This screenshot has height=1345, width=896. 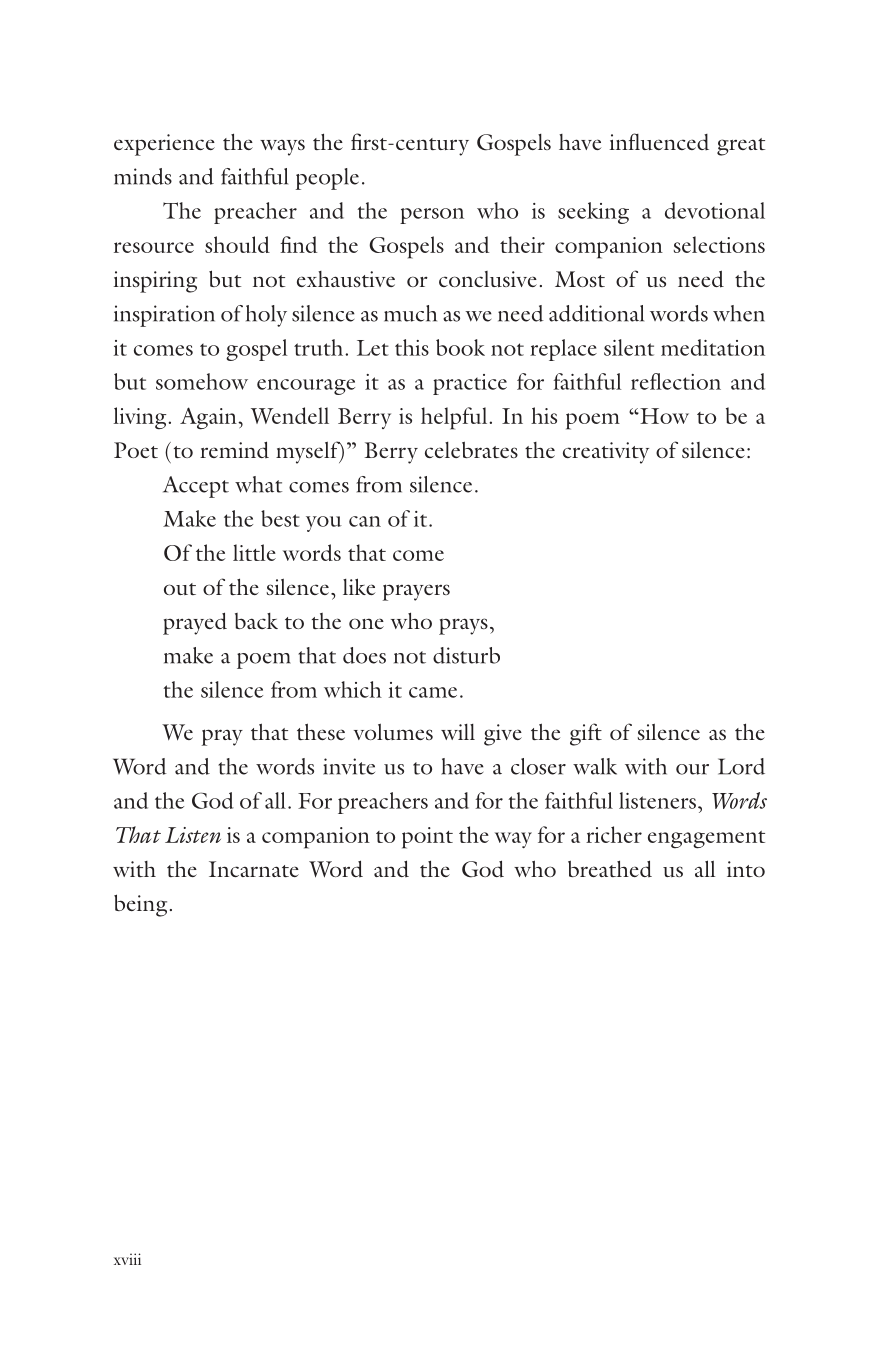 I want to click on point, so click(x=427, y=838).
